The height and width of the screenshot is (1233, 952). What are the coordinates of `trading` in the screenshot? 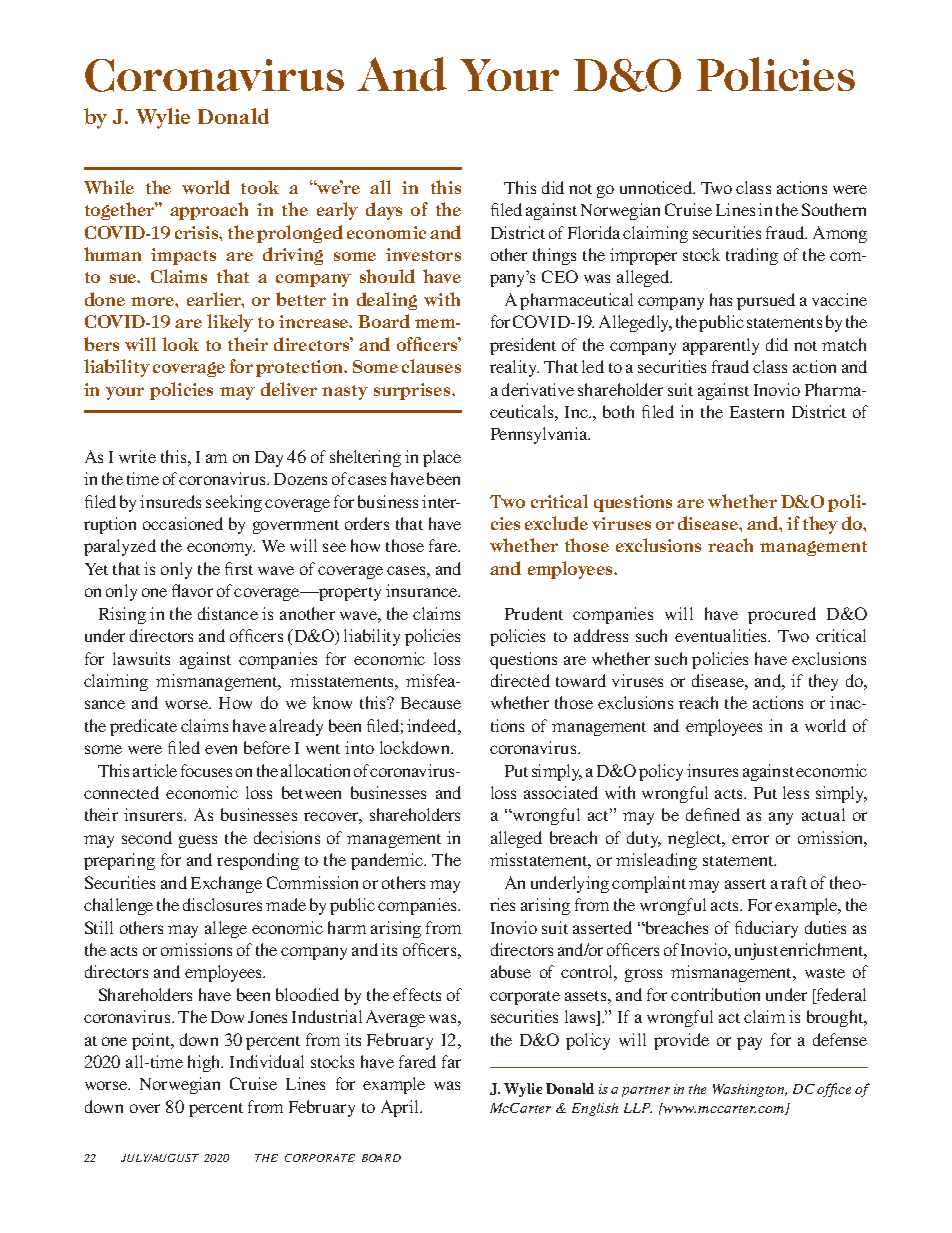 It's located at (752, 256).
